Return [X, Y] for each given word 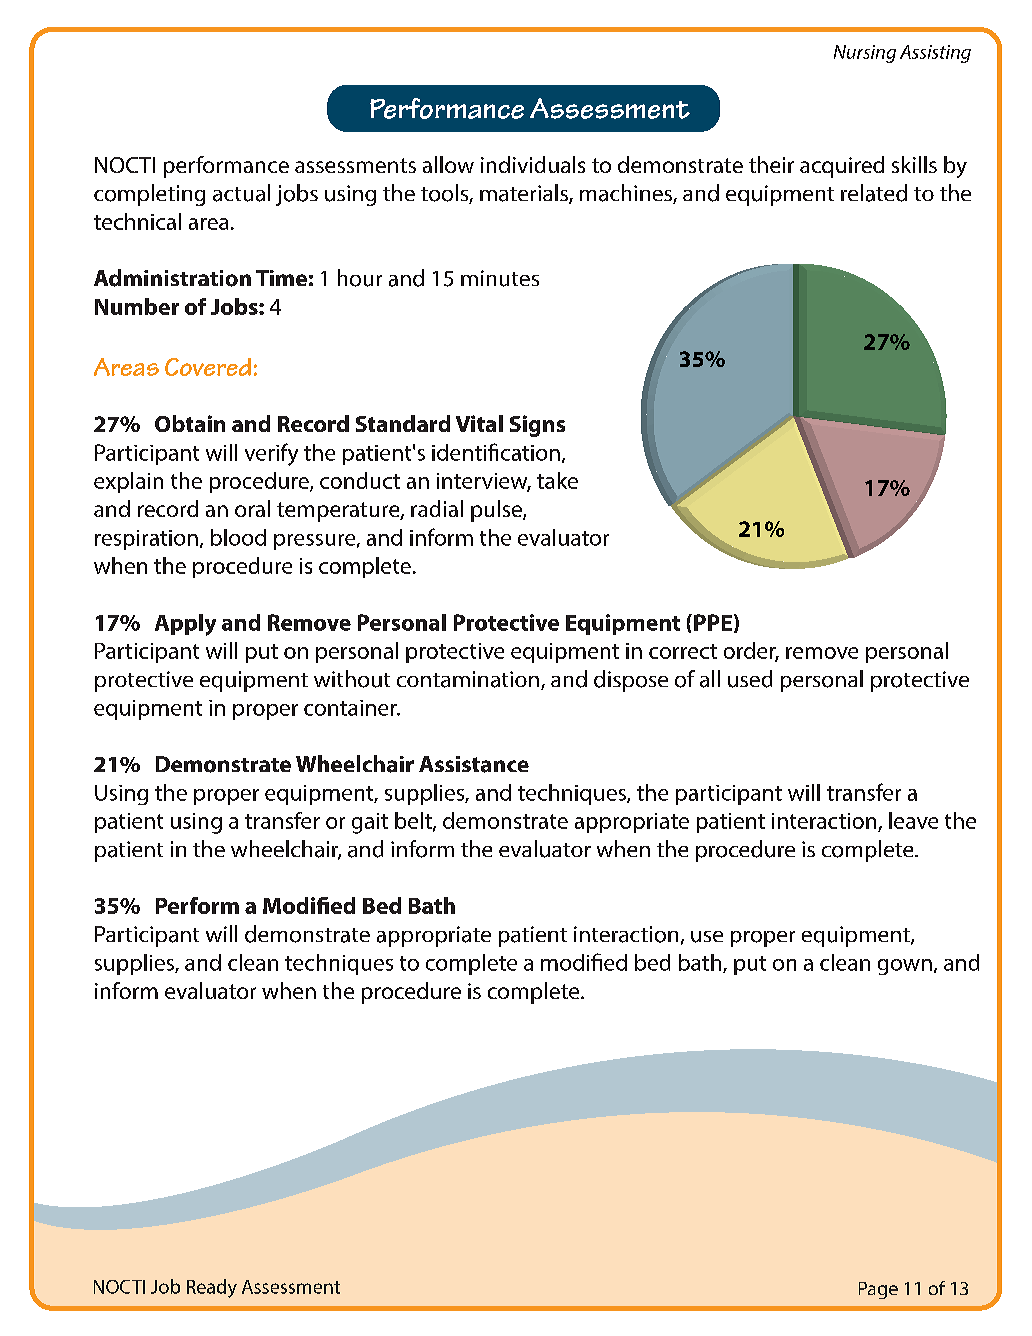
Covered [208, 367]
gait [370, 823]
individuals [533, 164]
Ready [212, 1288]
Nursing [865, 54]
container [351, 708]
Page [878, 1290]
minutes [500, 278]
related [874, 193]
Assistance [474, 764]
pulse [497, 511]
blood [238, 537]
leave [913, 820]
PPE [713, 622]
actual [241, 193]
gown [905, 967]
